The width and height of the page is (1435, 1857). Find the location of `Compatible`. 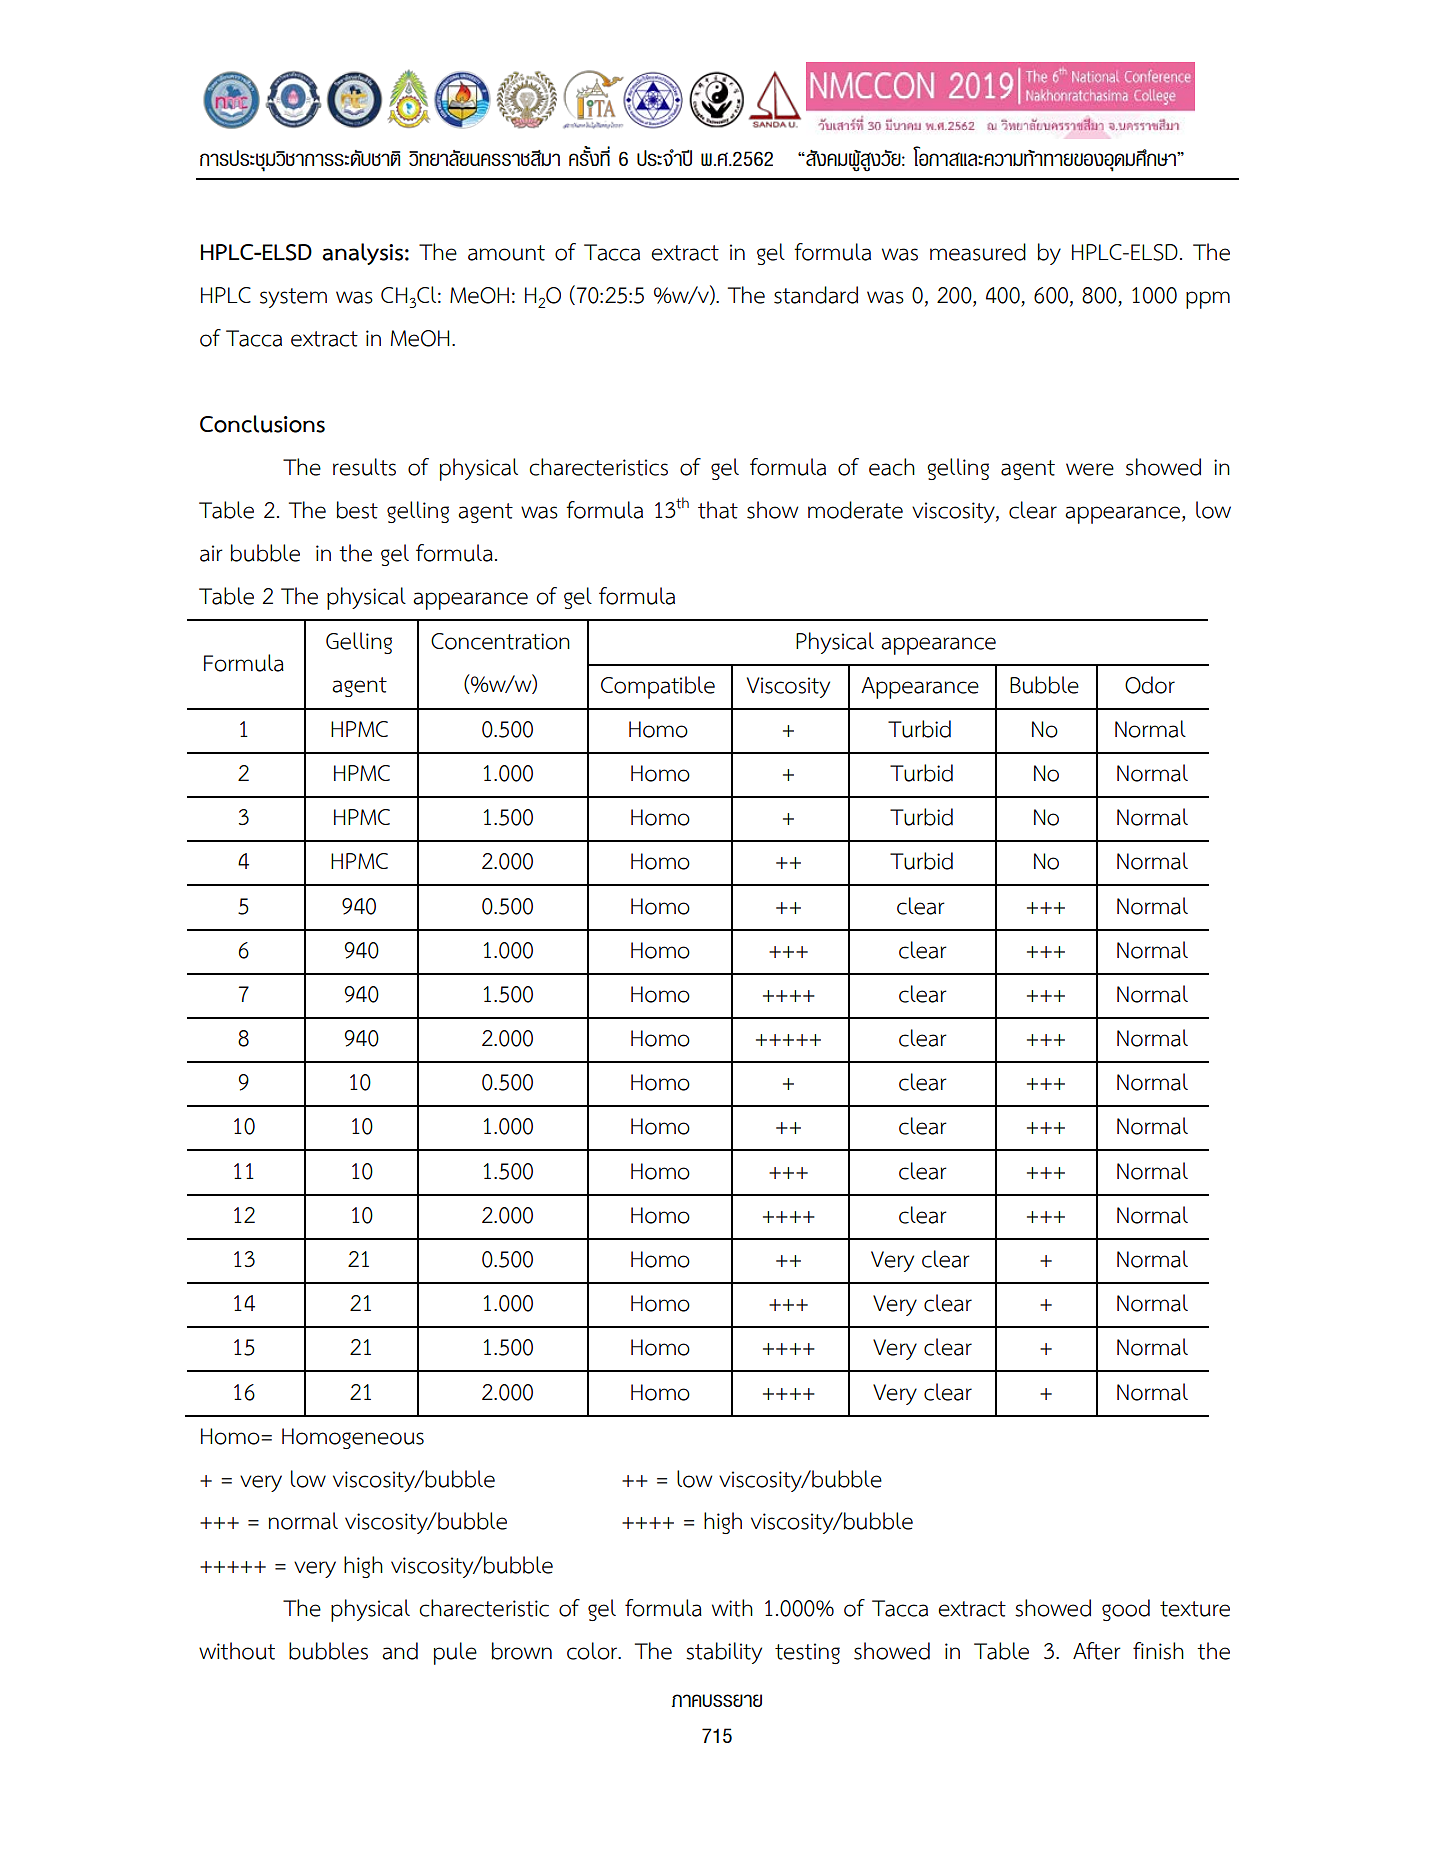

Compatible is located at coordinates (658, 687).
